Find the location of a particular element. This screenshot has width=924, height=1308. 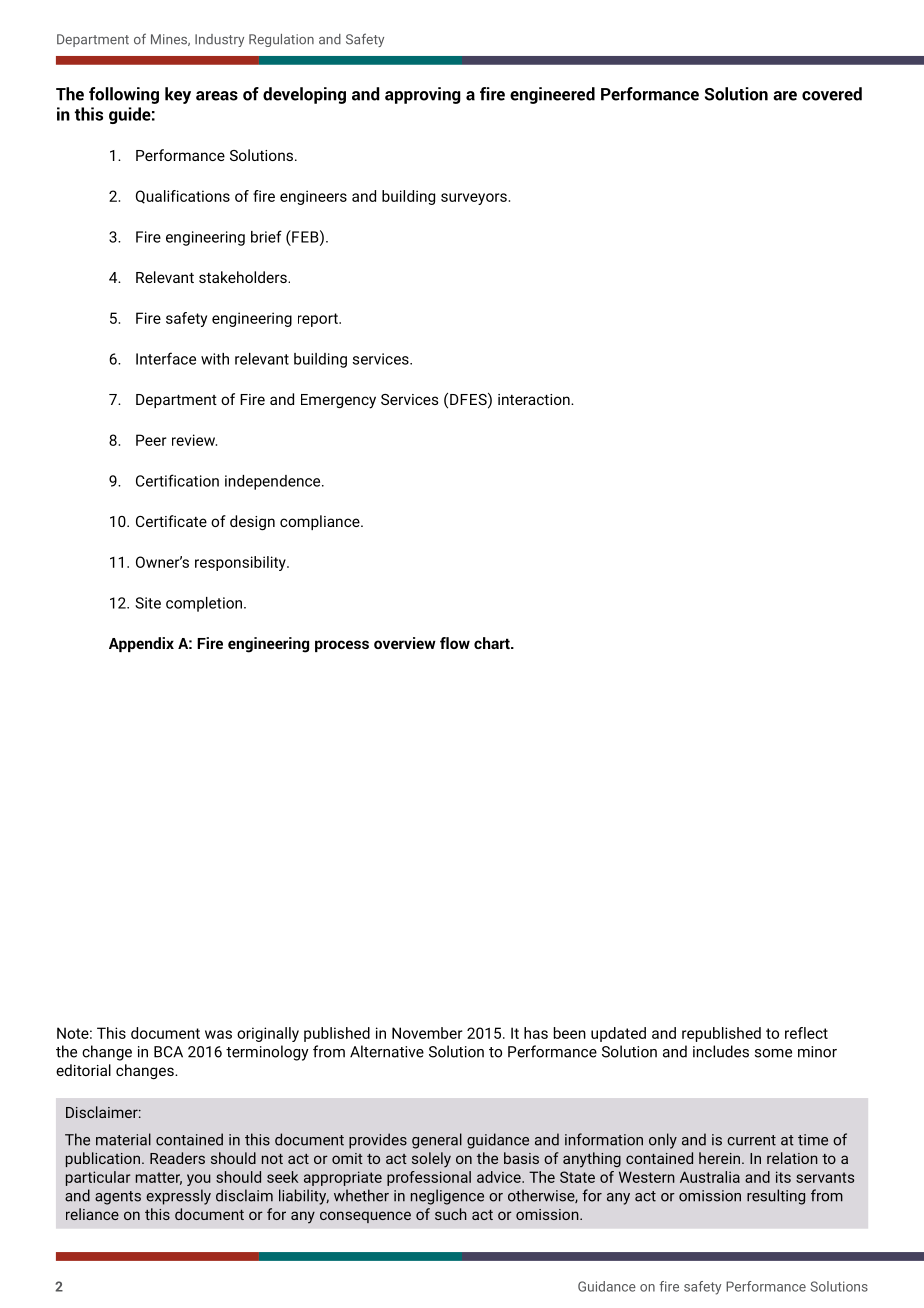

interaction is located at coordinates (535, 399).
